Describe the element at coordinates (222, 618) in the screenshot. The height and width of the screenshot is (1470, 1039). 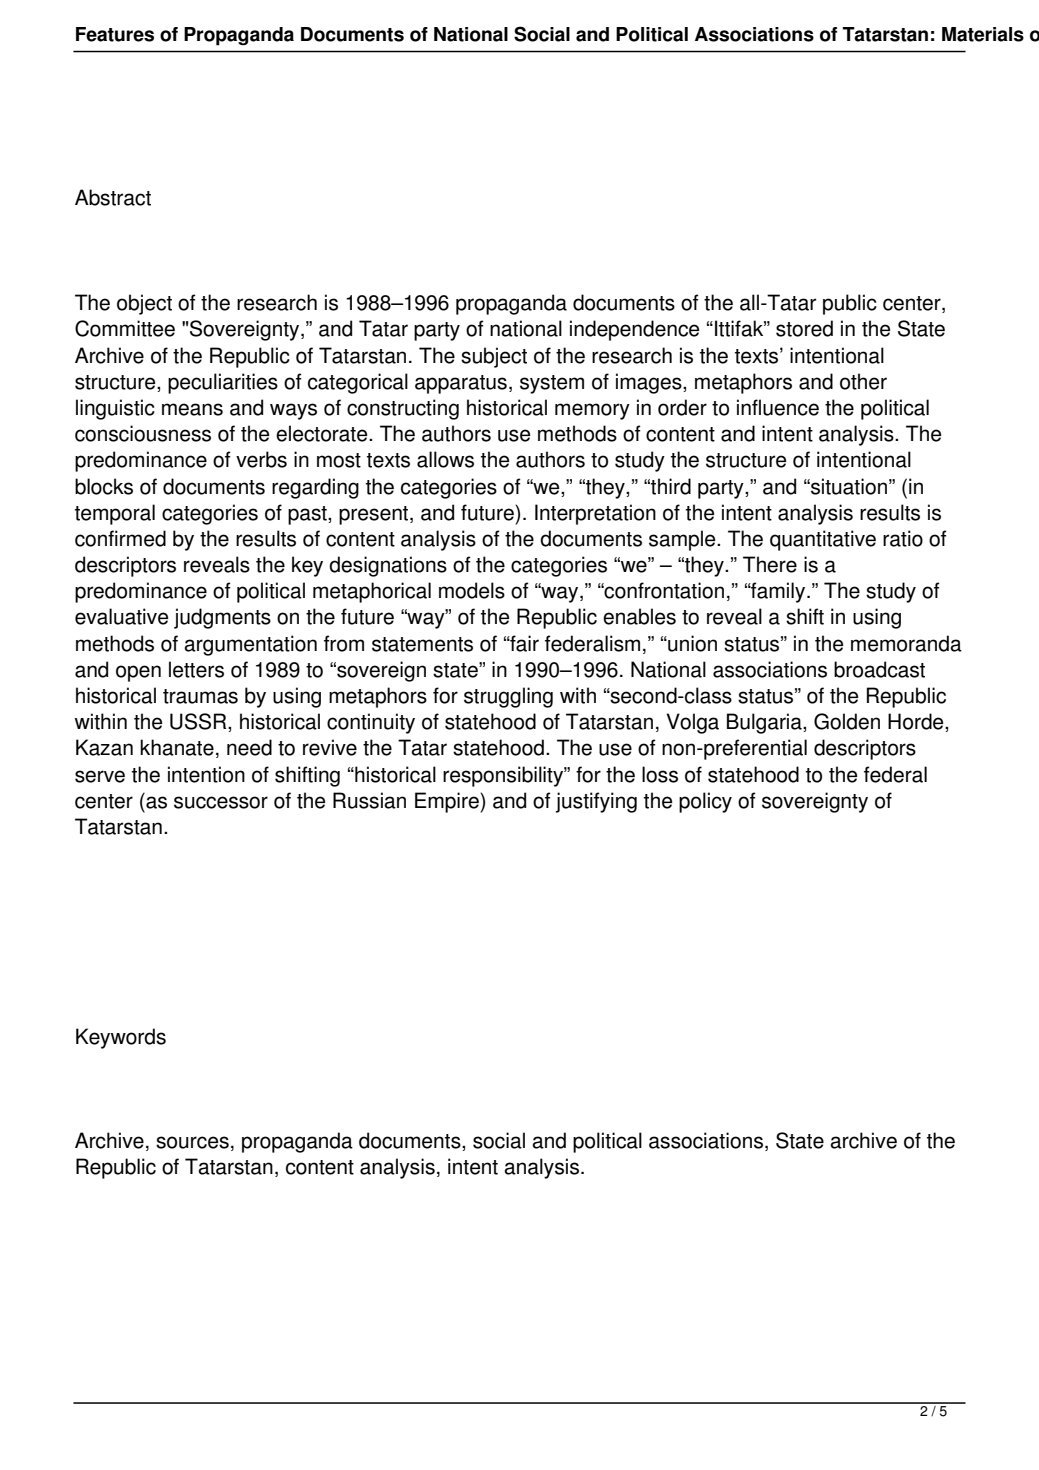
I see `judgments` at that location.
